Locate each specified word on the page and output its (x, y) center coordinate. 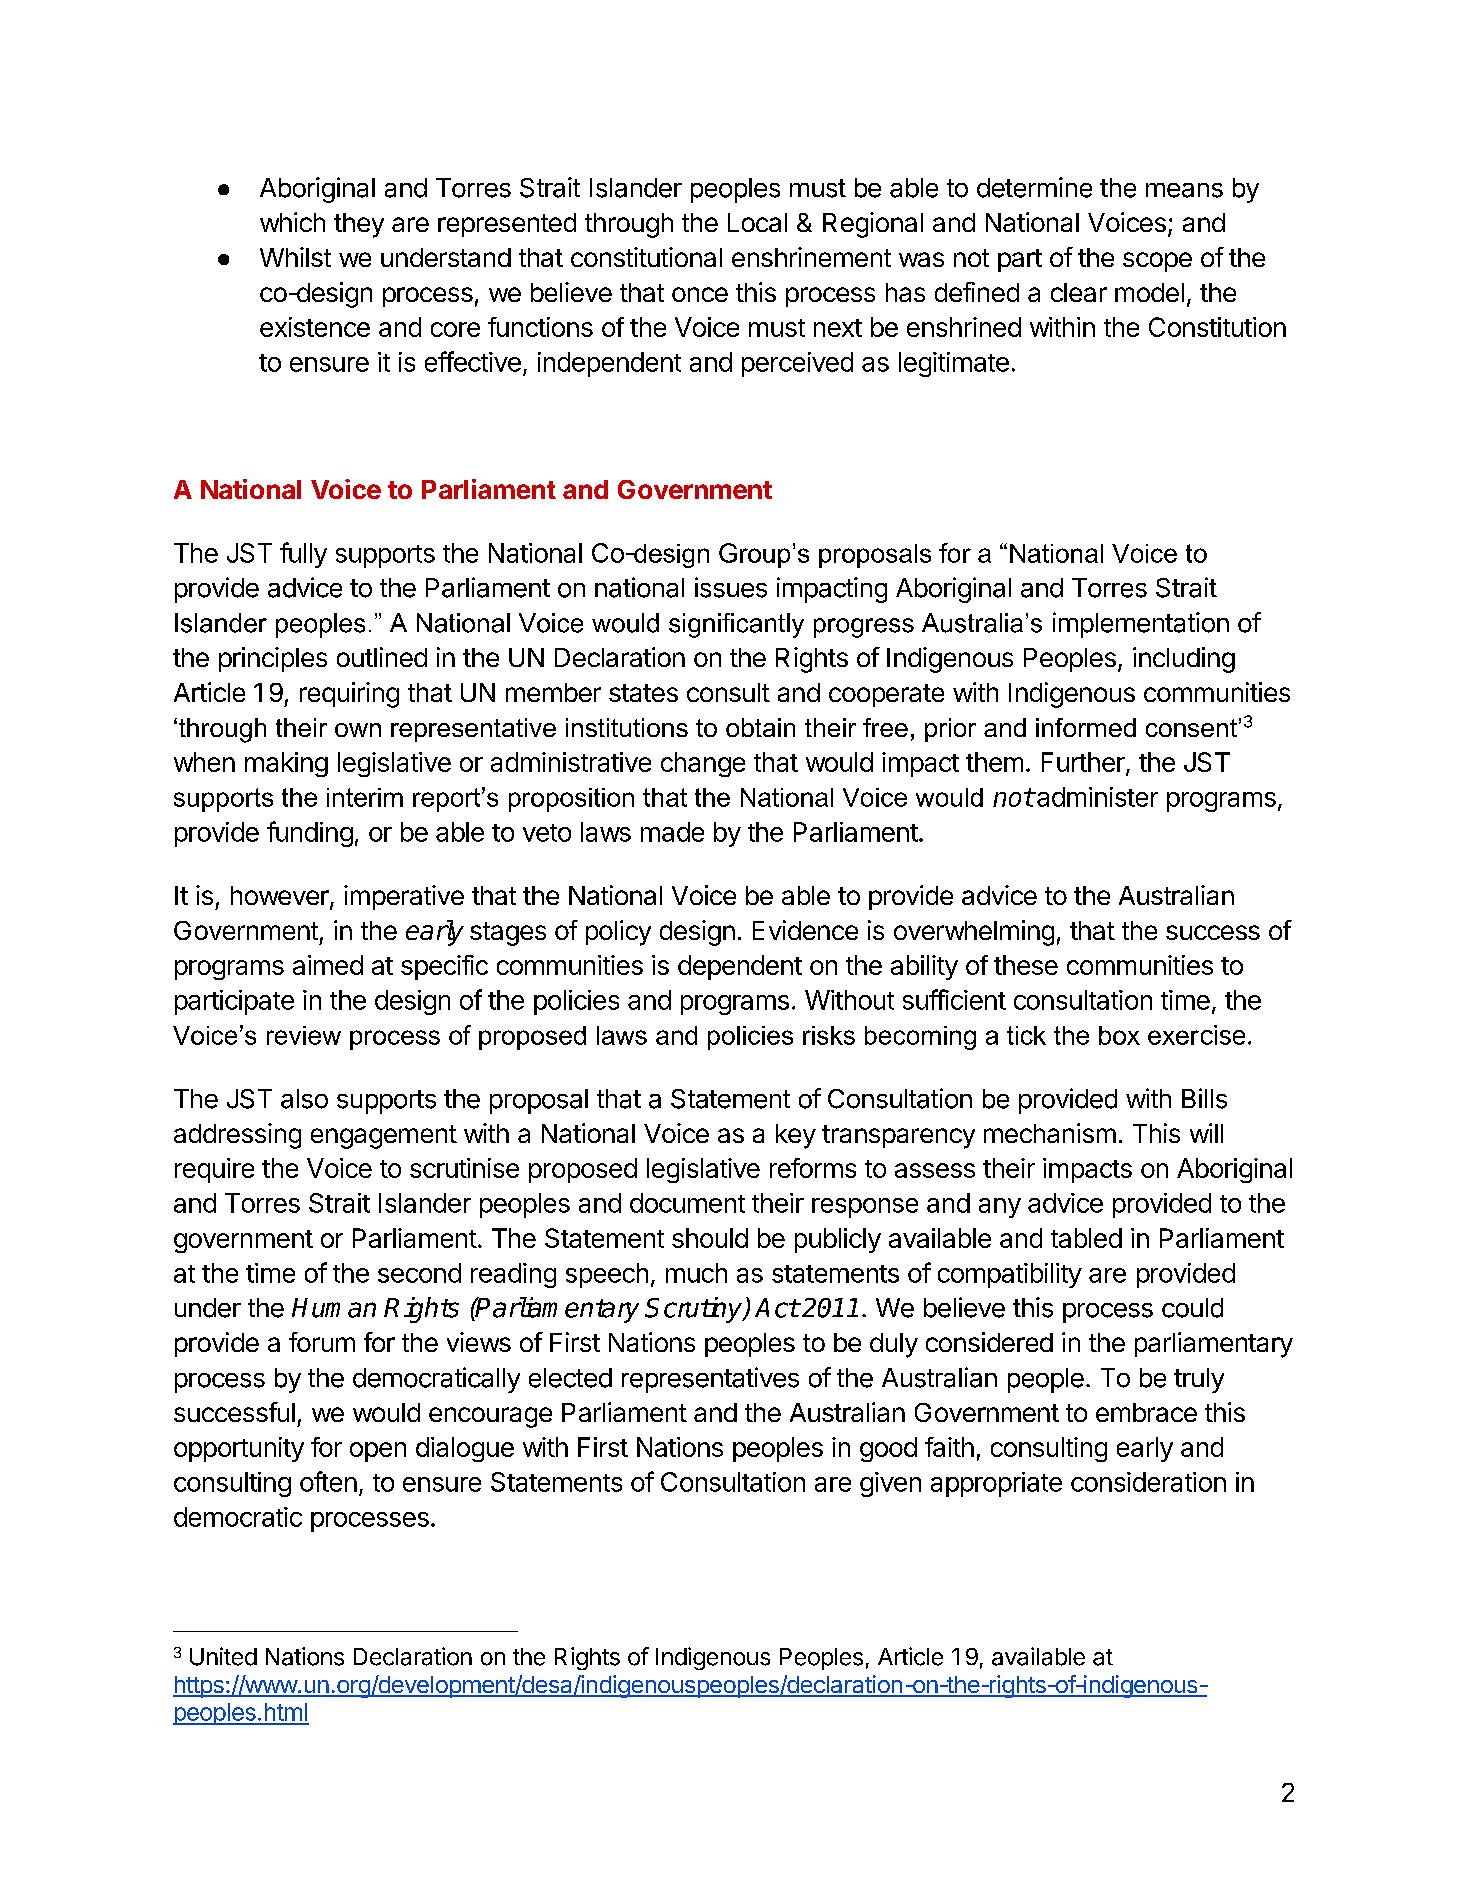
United (223, 1656)
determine (1034, 187)
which (292, 222)
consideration (1148, 1482)
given (890, 1484)
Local (757, 222)
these (1026, 965)
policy (618, 933)
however (281, 897)
